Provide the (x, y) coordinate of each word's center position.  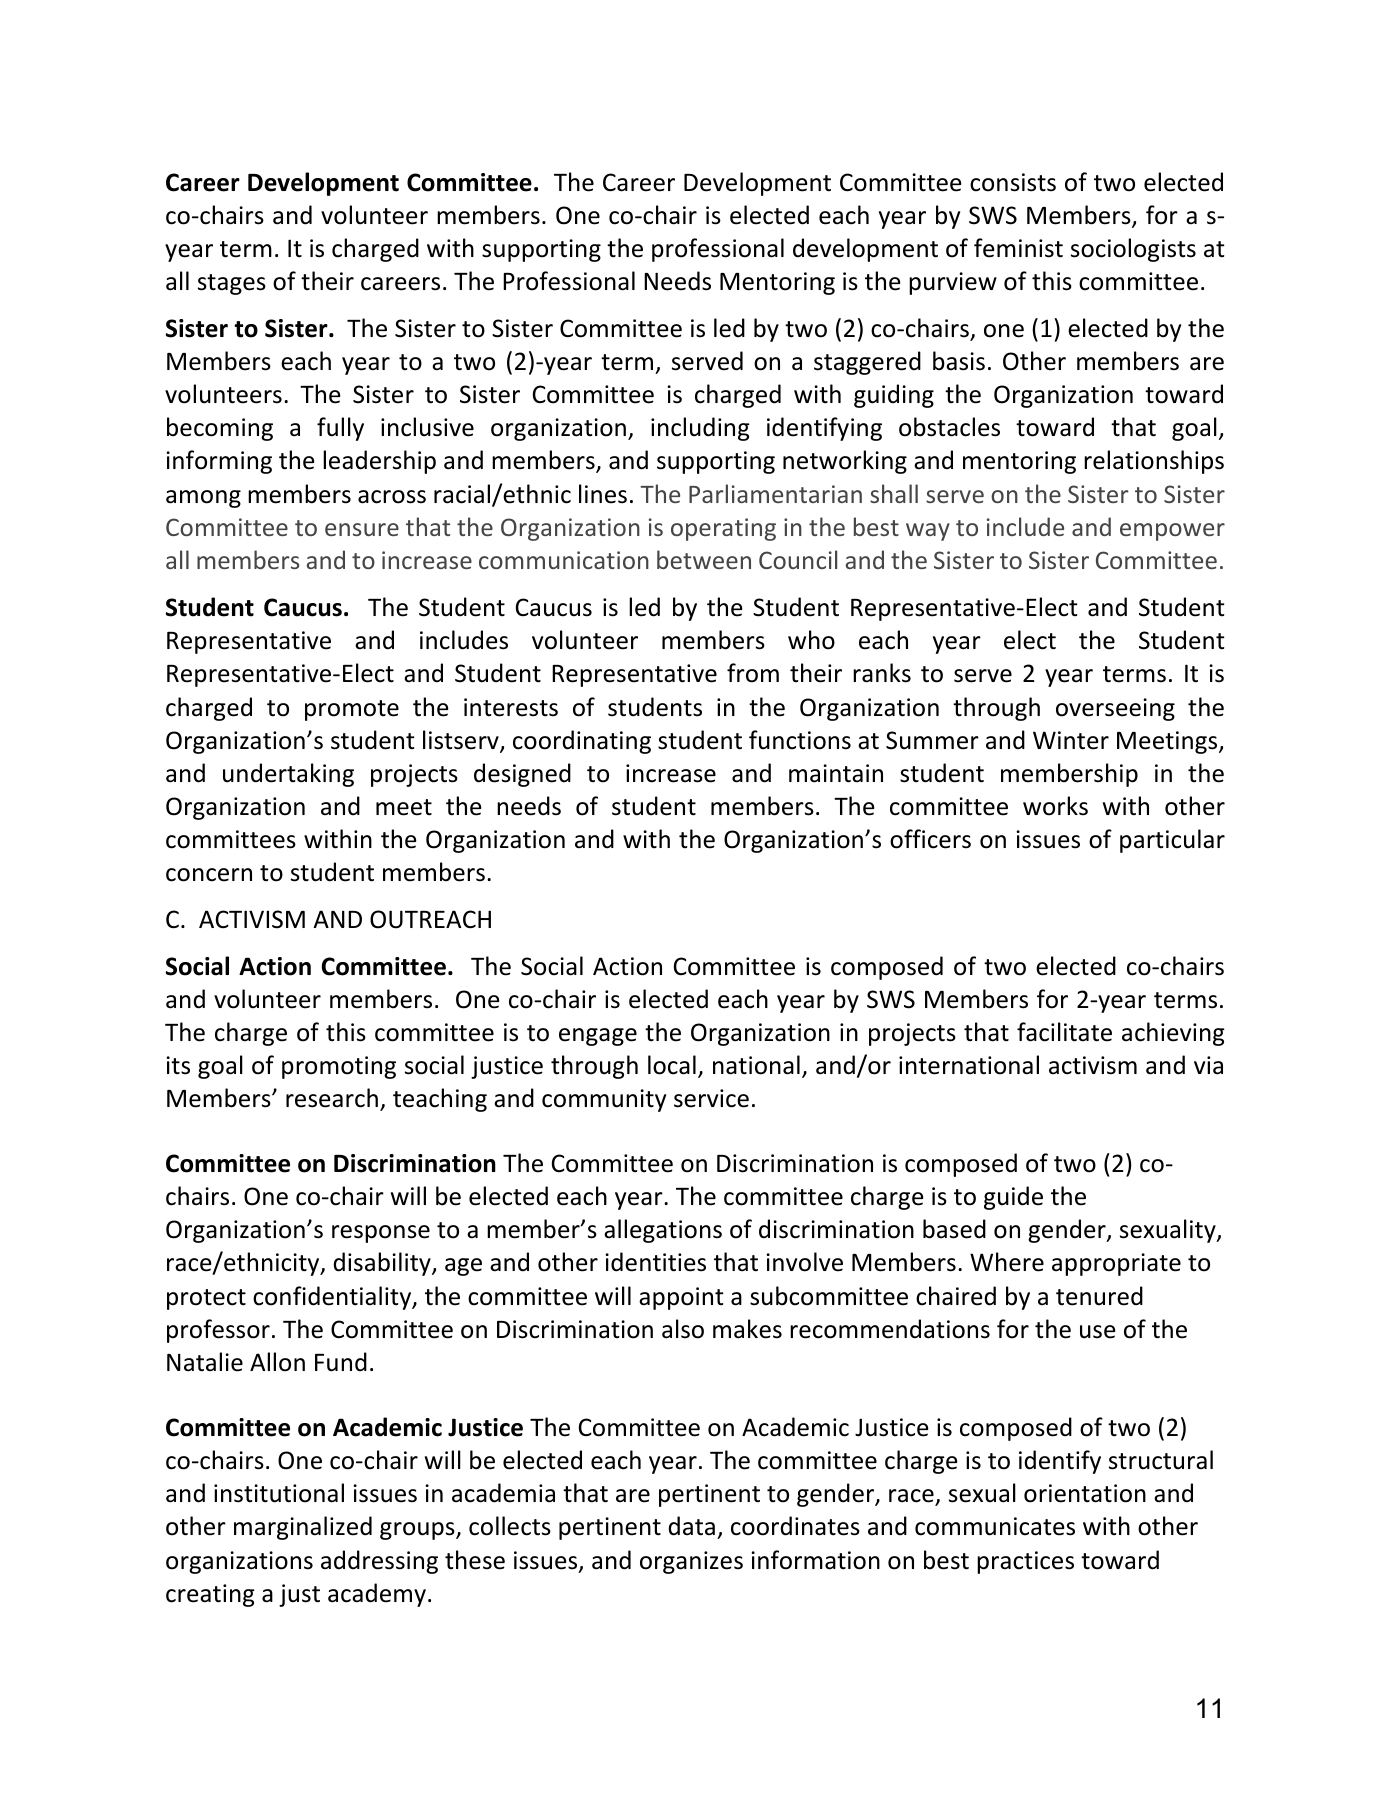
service (711, 1098)
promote (352, 710)
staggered (867, 363)
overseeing (1115, 709)
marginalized (303, 1528)
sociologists (1133, 250)
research (332, 1098)
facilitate (1064, 1032)
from (753, 673)
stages (232, 284)
